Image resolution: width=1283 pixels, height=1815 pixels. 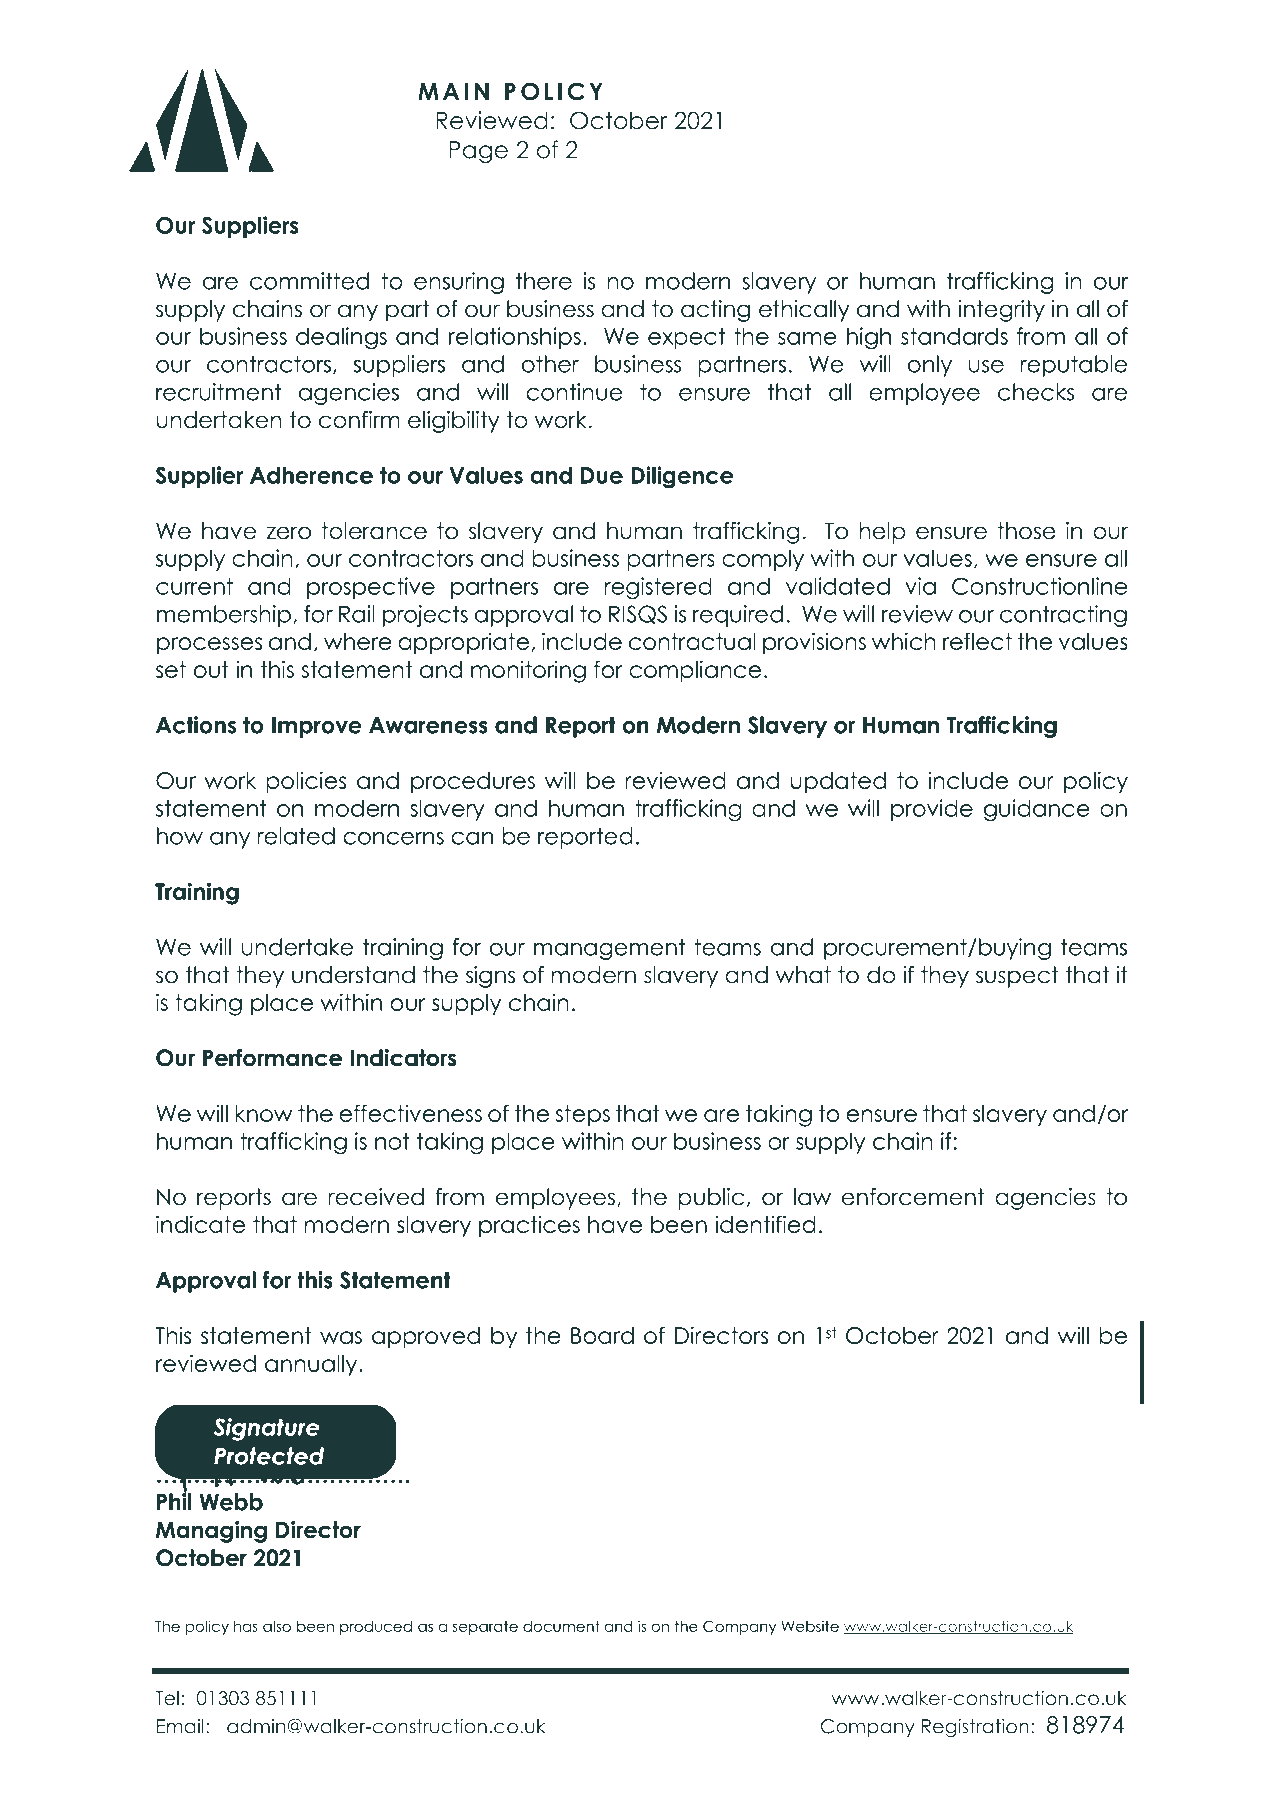 What do you see at coordinates (1002, 311) in the image?
I see `integrity` at bounding box center [1002, 311].
